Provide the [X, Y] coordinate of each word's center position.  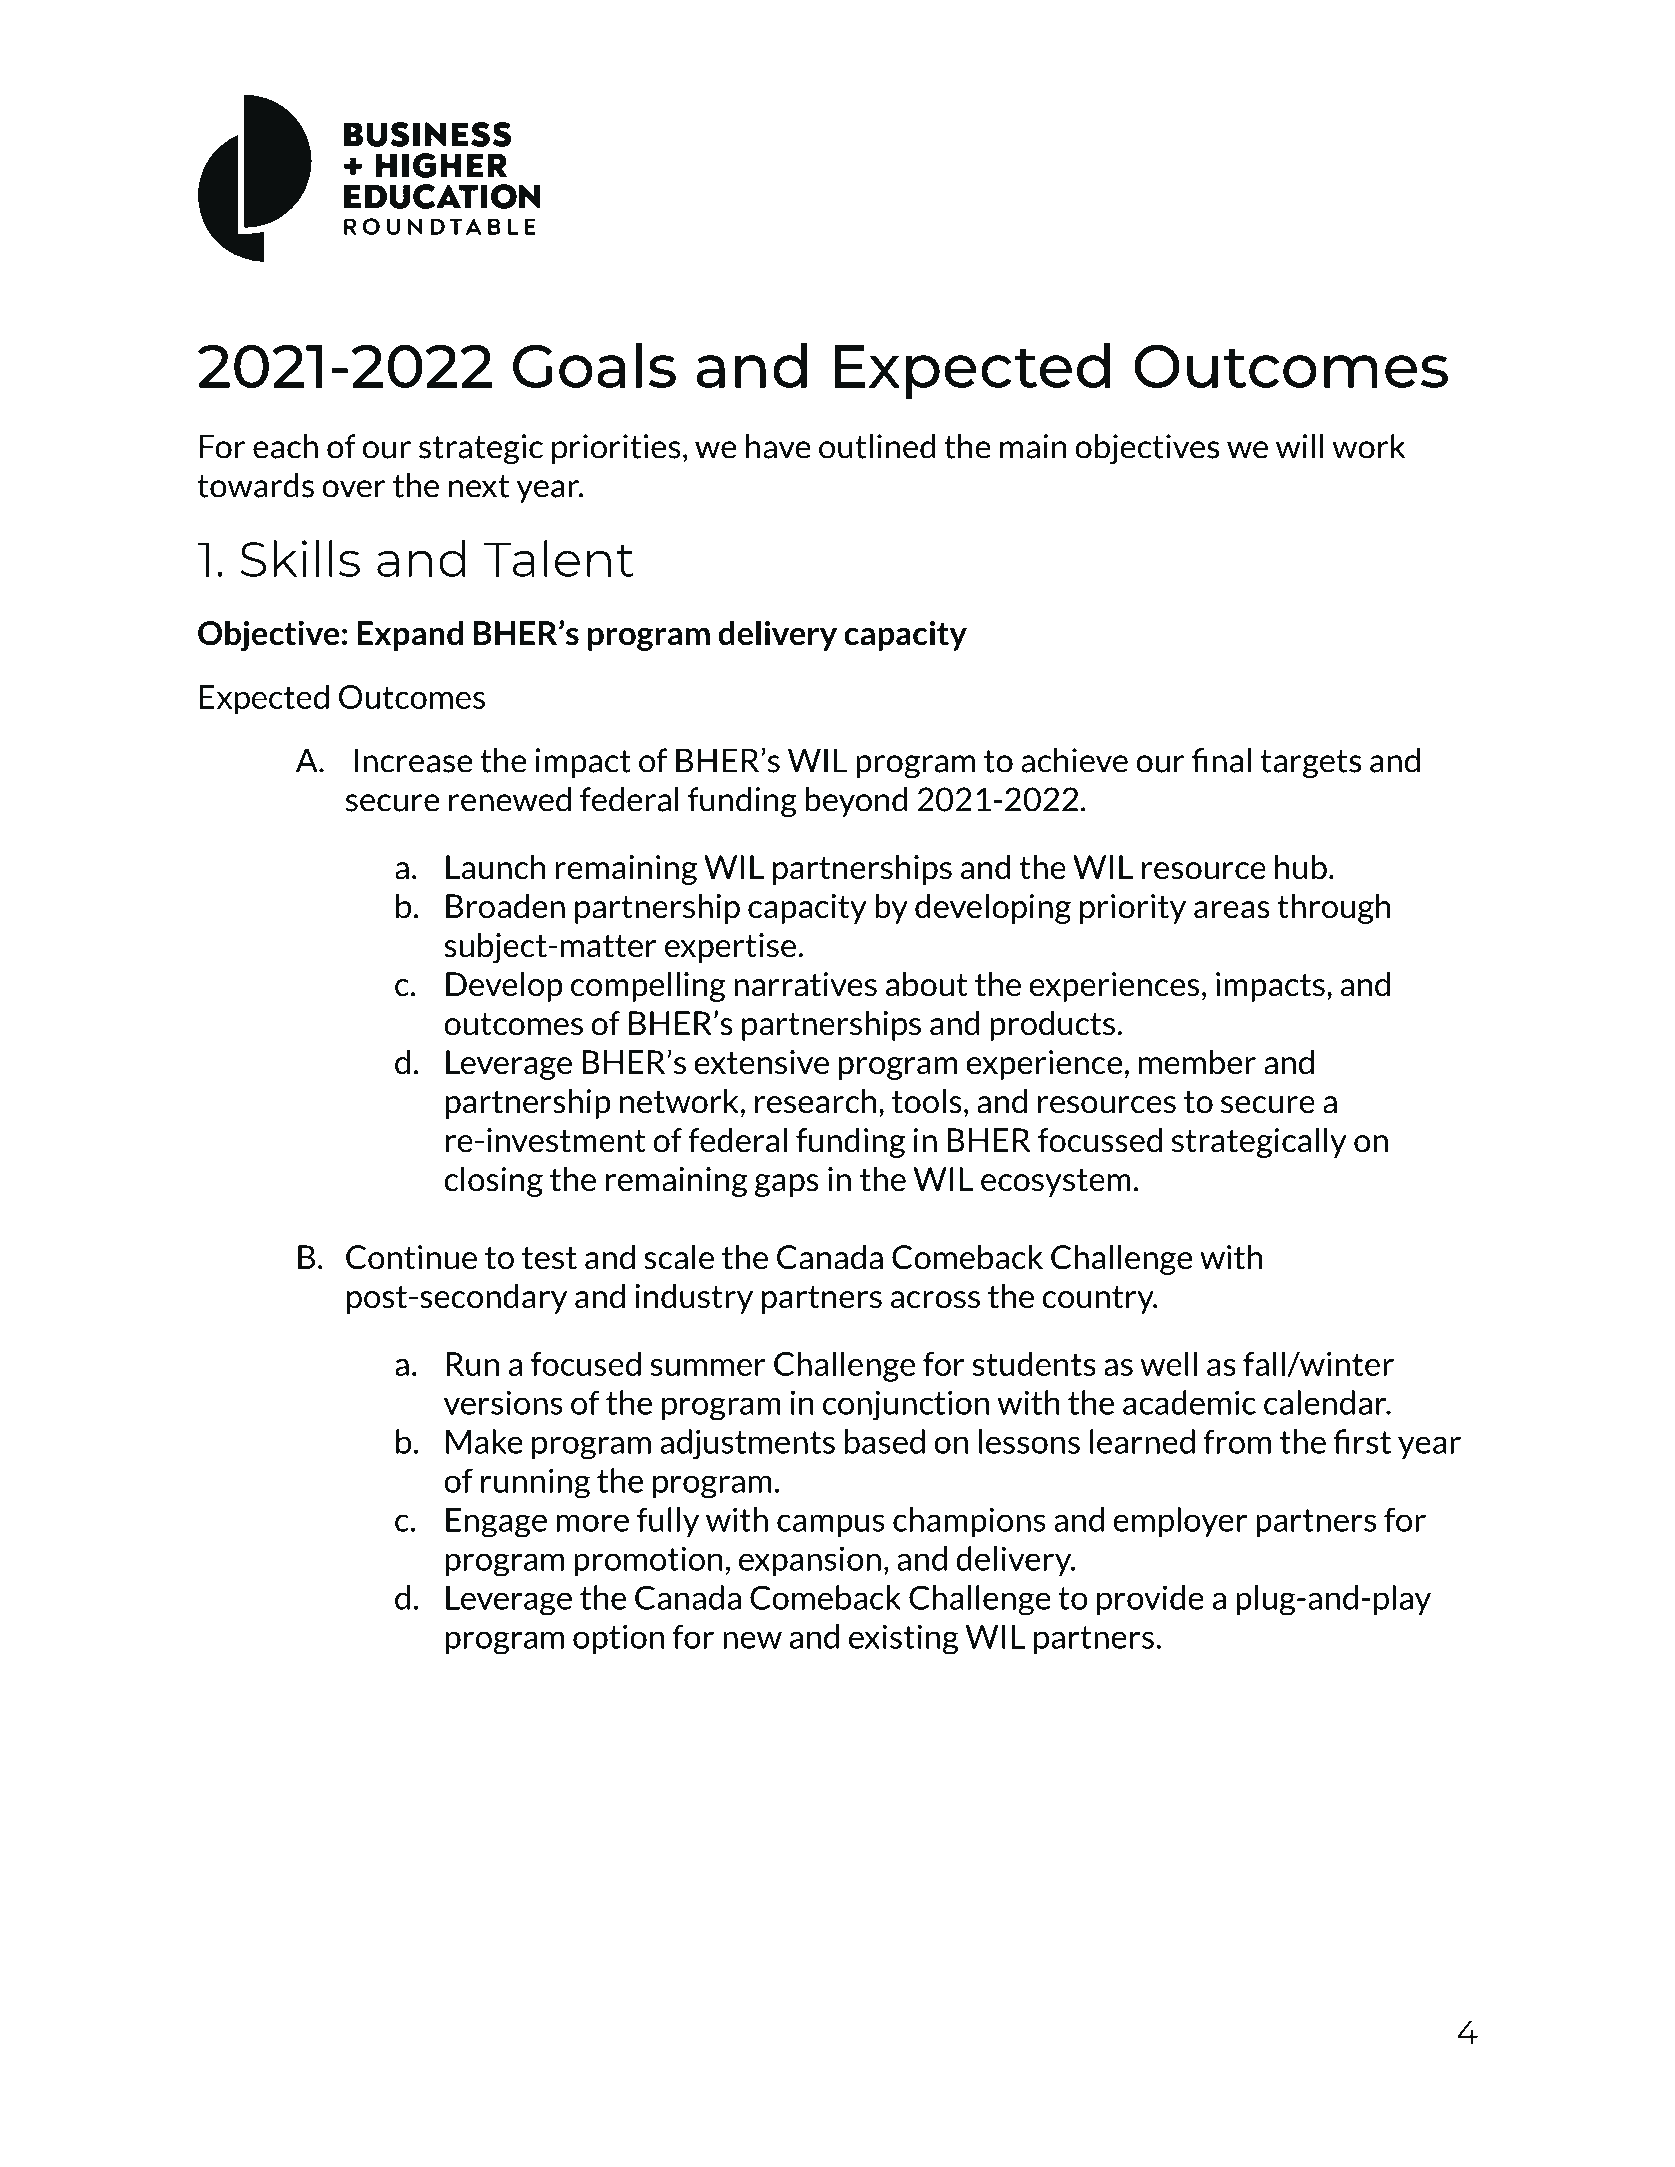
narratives [805, 984]
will [1299, 446]
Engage [496, 1523]
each [285, 446]
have [778, 446]
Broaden [505, 906]
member [1197, 1062]
